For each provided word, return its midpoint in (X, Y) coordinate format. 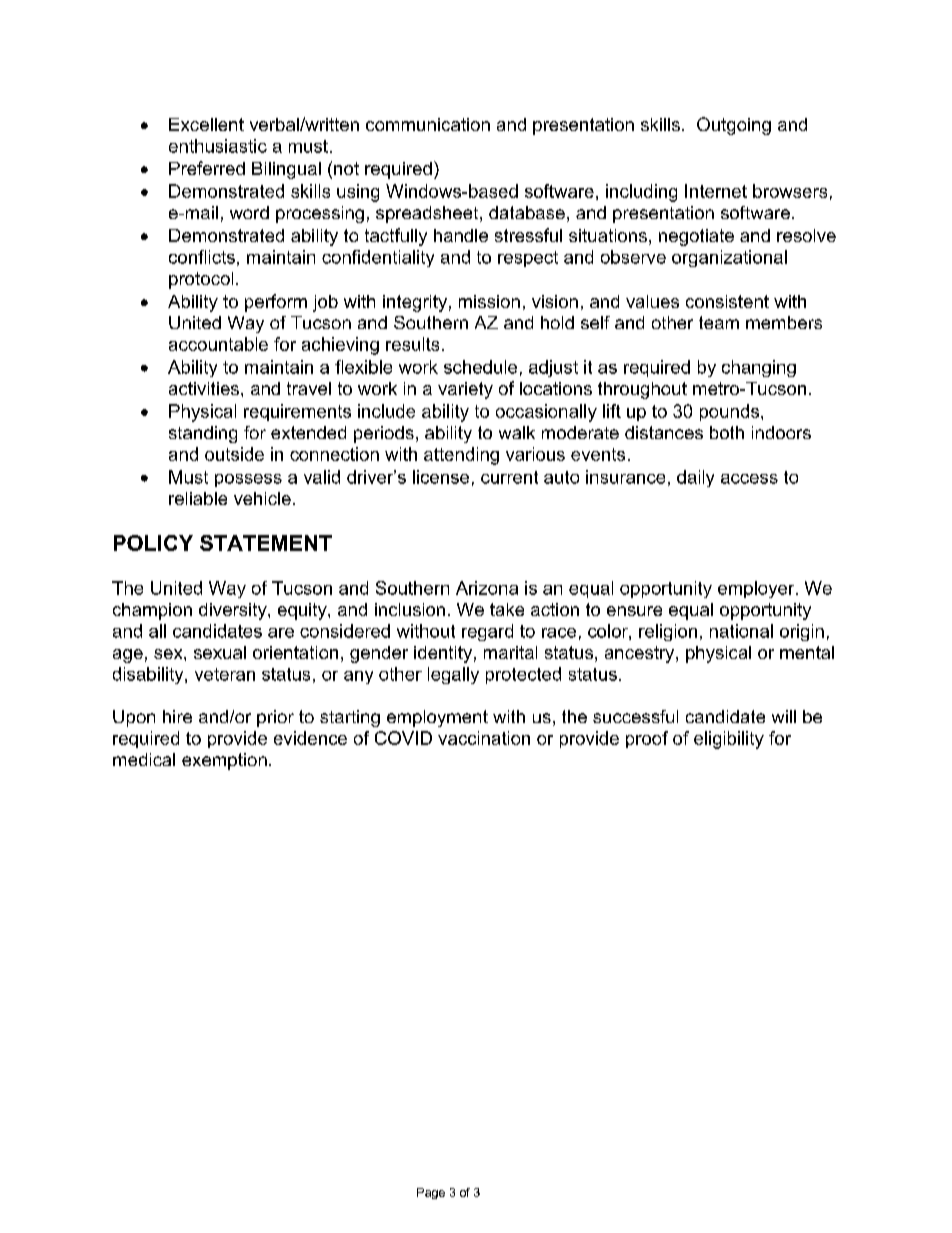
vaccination (484, 738)
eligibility (729, 740)
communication (428, 124)
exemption (224, 761)
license (441, 477)
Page (431, 1193)
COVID (403, 738)
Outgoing (734, 126)
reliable (198, 498)
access (749, 479)
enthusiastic (218, 146)
